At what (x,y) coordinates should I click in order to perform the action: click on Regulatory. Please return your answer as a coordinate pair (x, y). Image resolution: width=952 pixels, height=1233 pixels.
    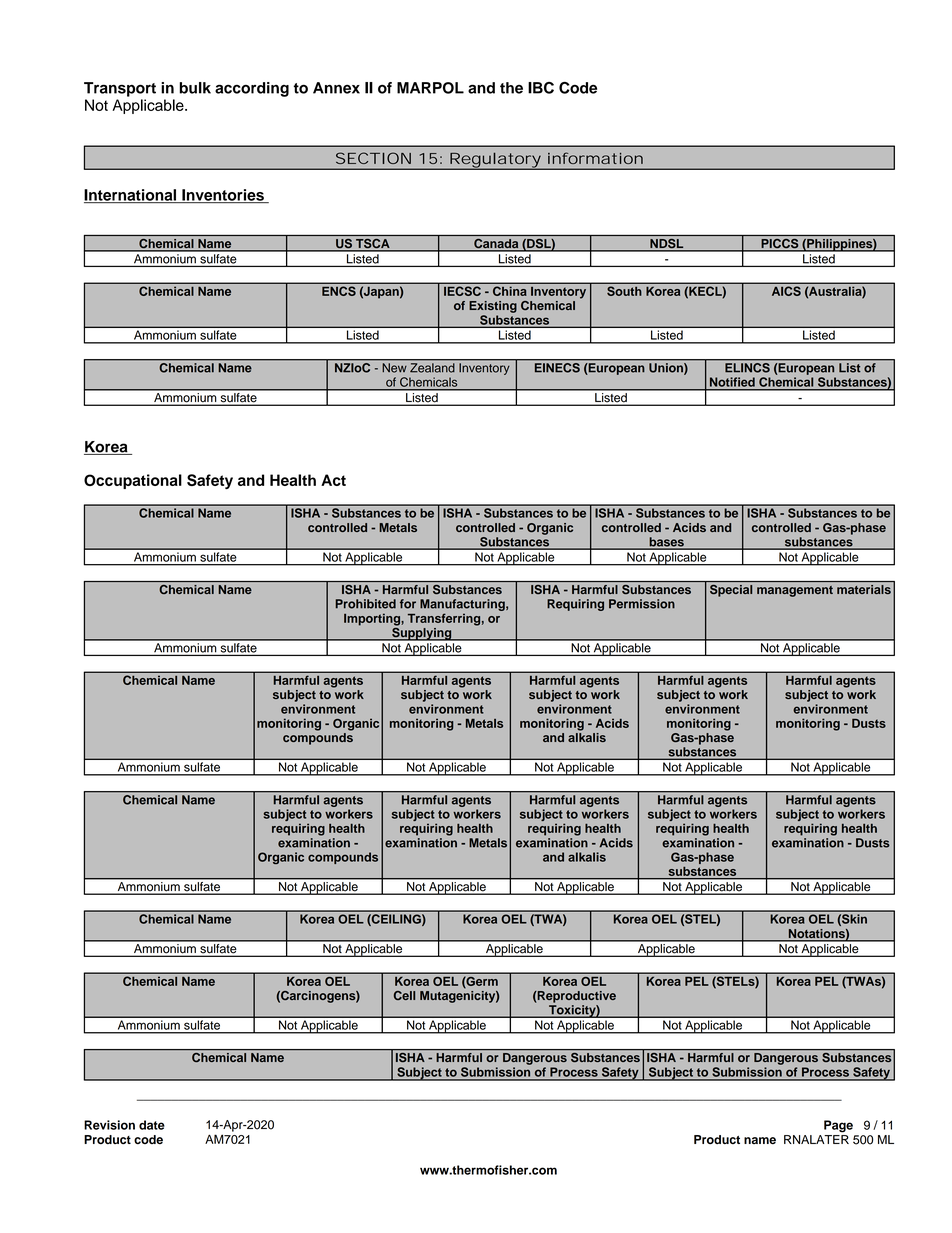
    Looking at the image, I should click on (495, 161).
